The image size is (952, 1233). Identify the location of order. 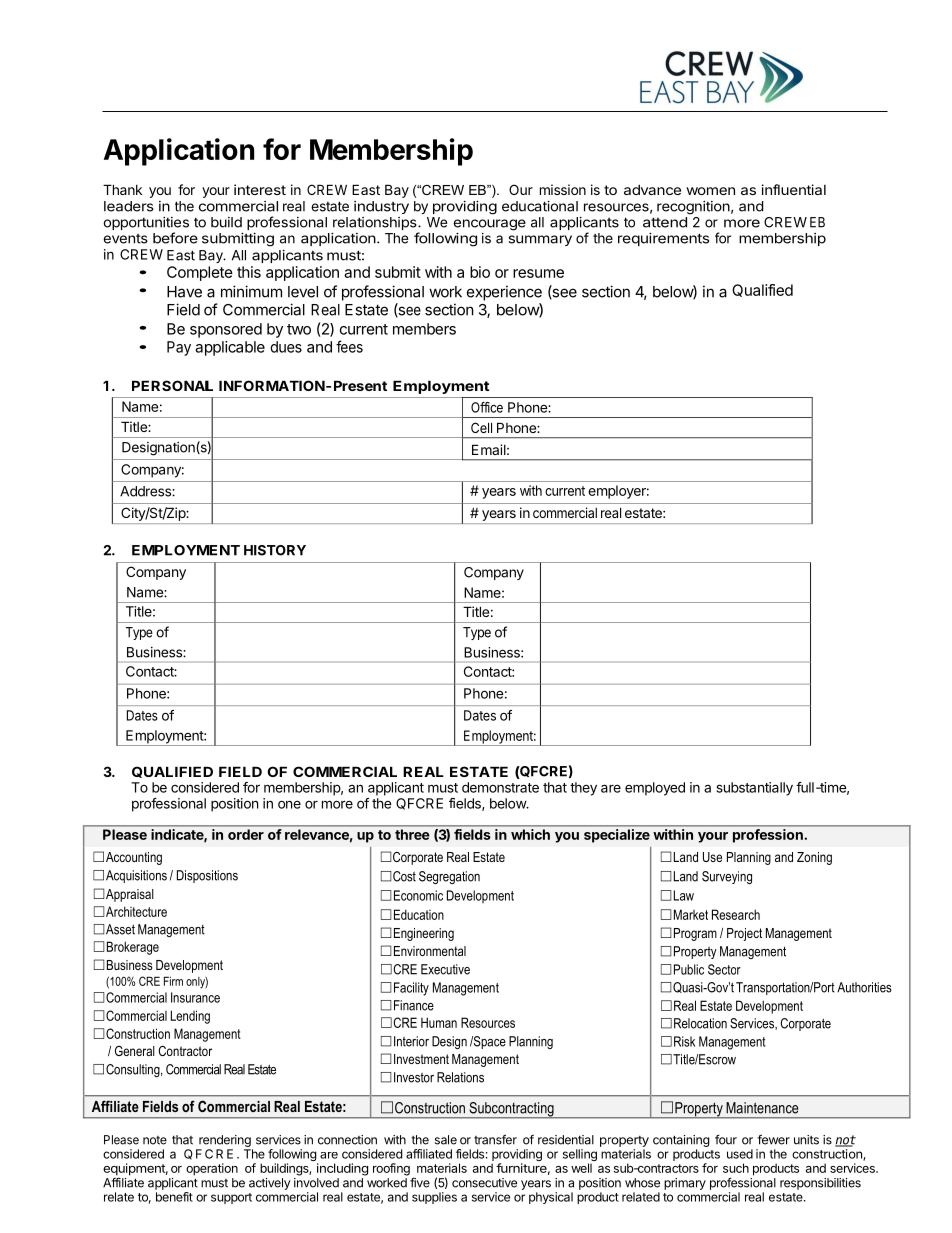
(246, 834).
